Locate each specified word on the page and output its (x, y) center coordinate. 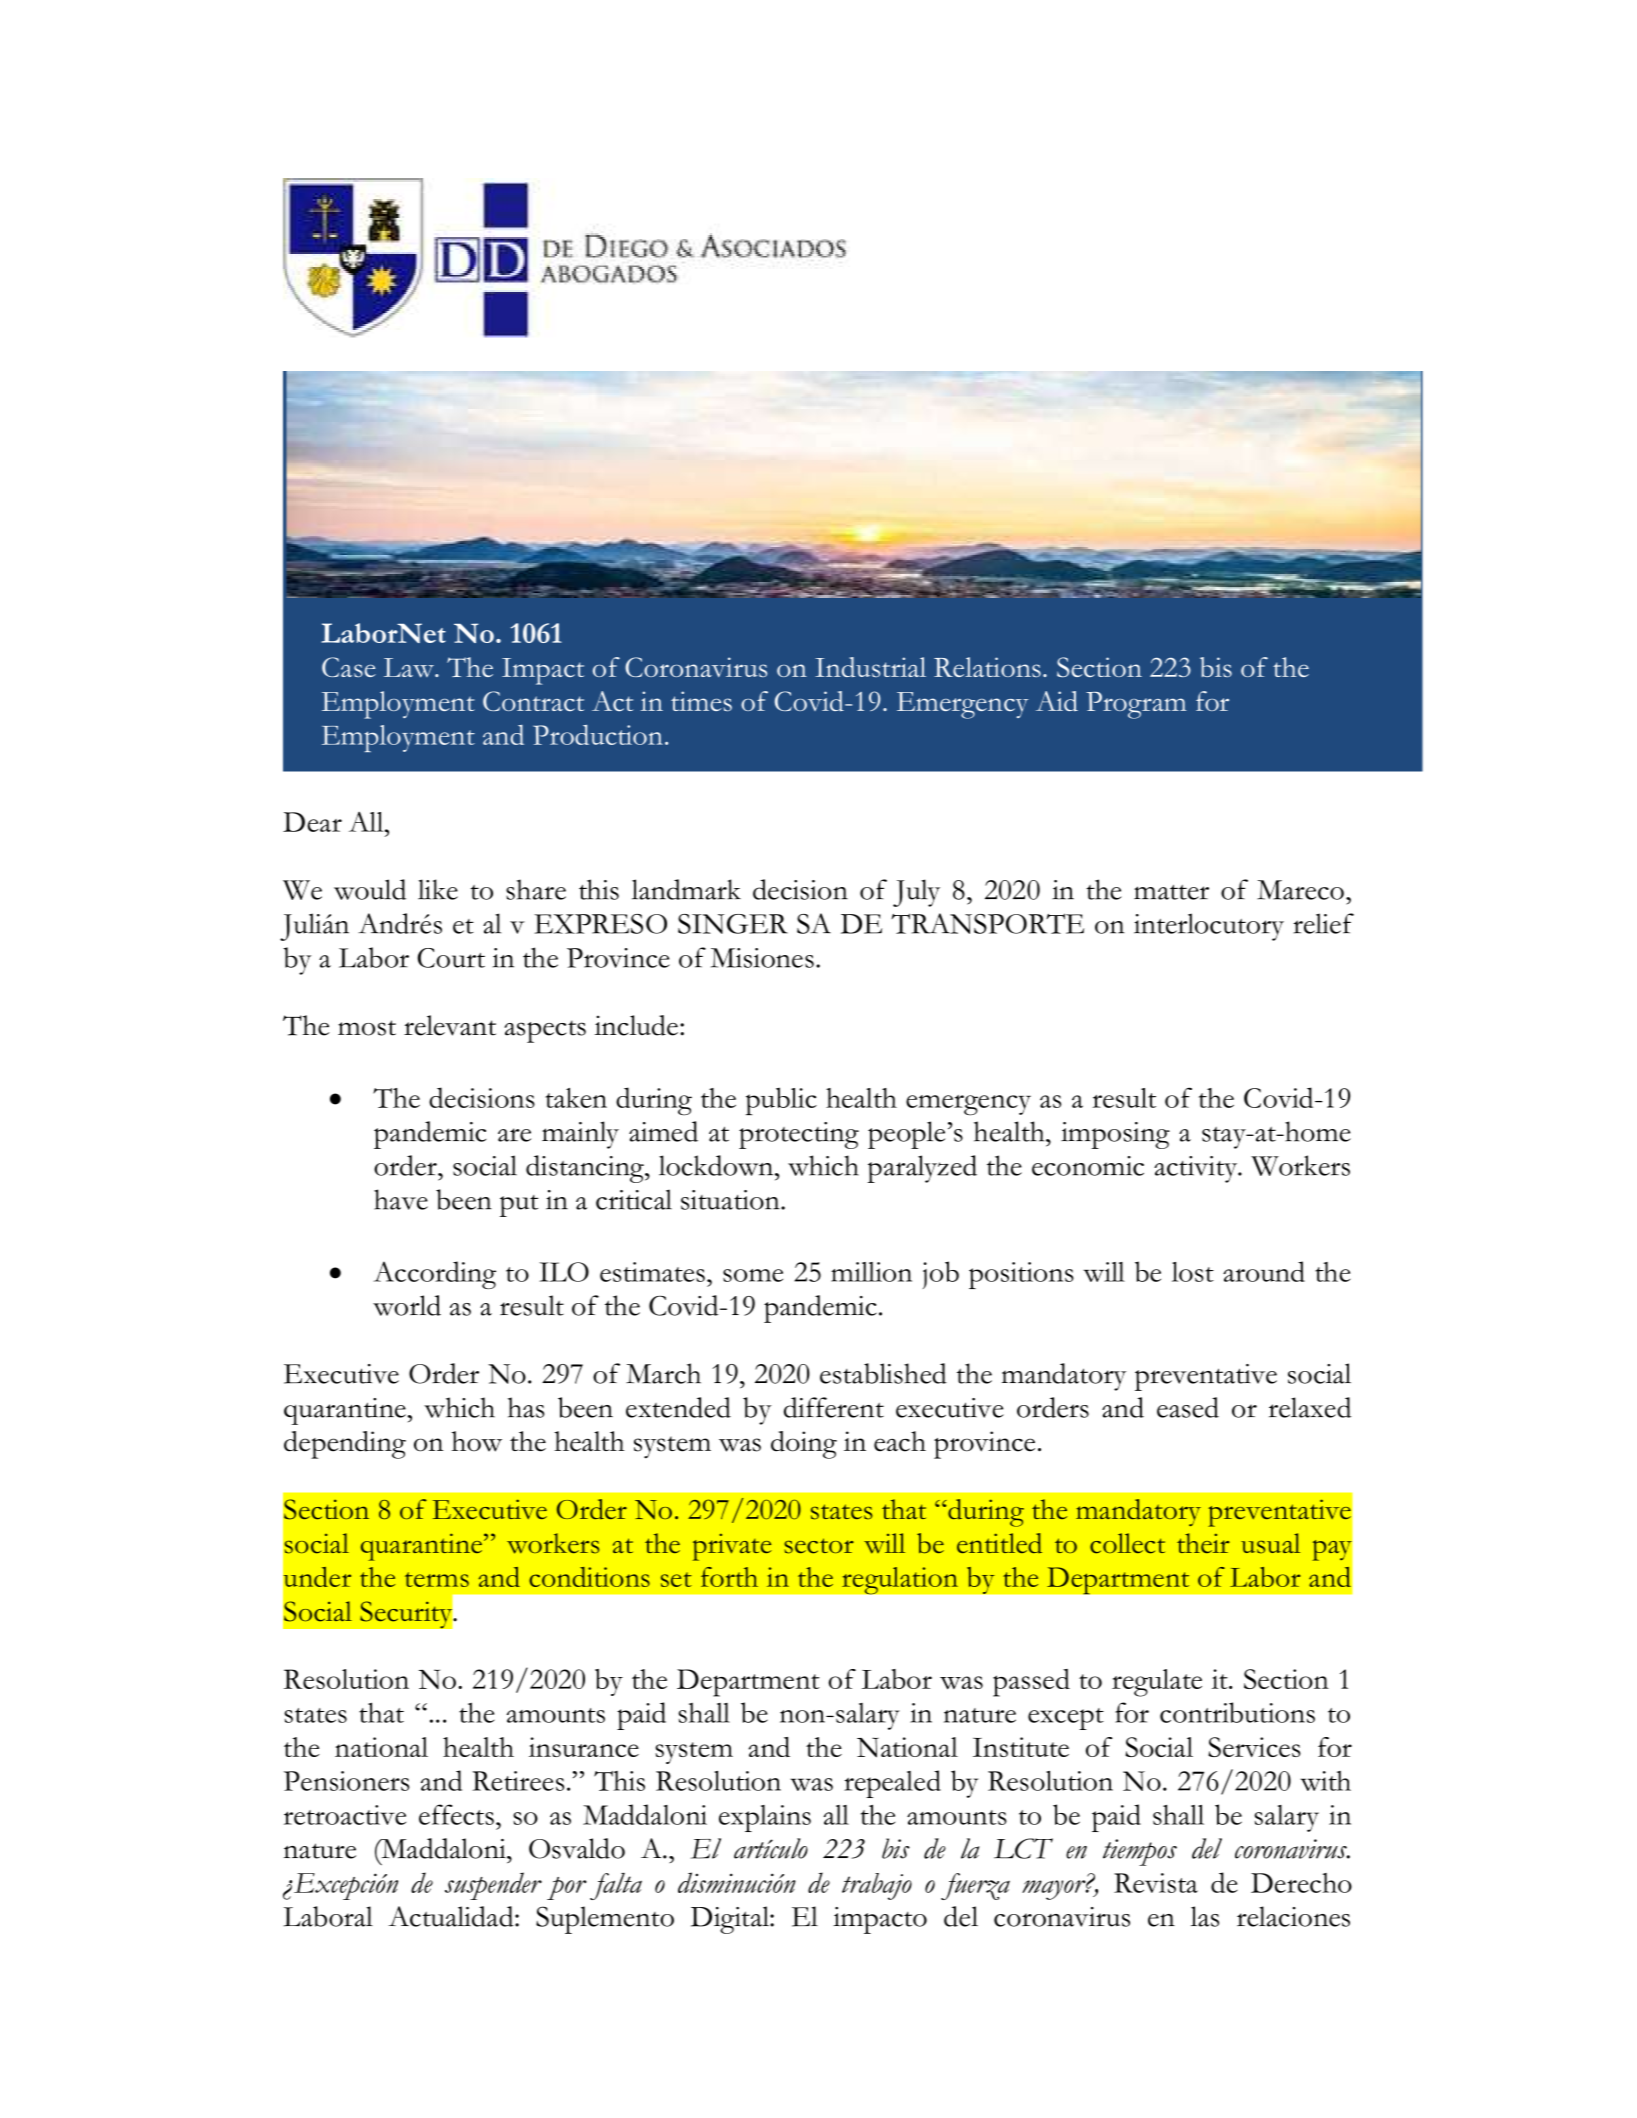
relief (1323, 923)
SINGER (733, 924)
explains (765, 1818)
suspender (493, 1886)
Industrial (870, 667)
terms (437, 1579)
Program (1136, 705)
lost (1193, 1272)
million (871, 1272)
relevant (450, 1025)
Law (410, 668)
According (435, 1275)
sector (819, 1546)
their (1203, 1543)
